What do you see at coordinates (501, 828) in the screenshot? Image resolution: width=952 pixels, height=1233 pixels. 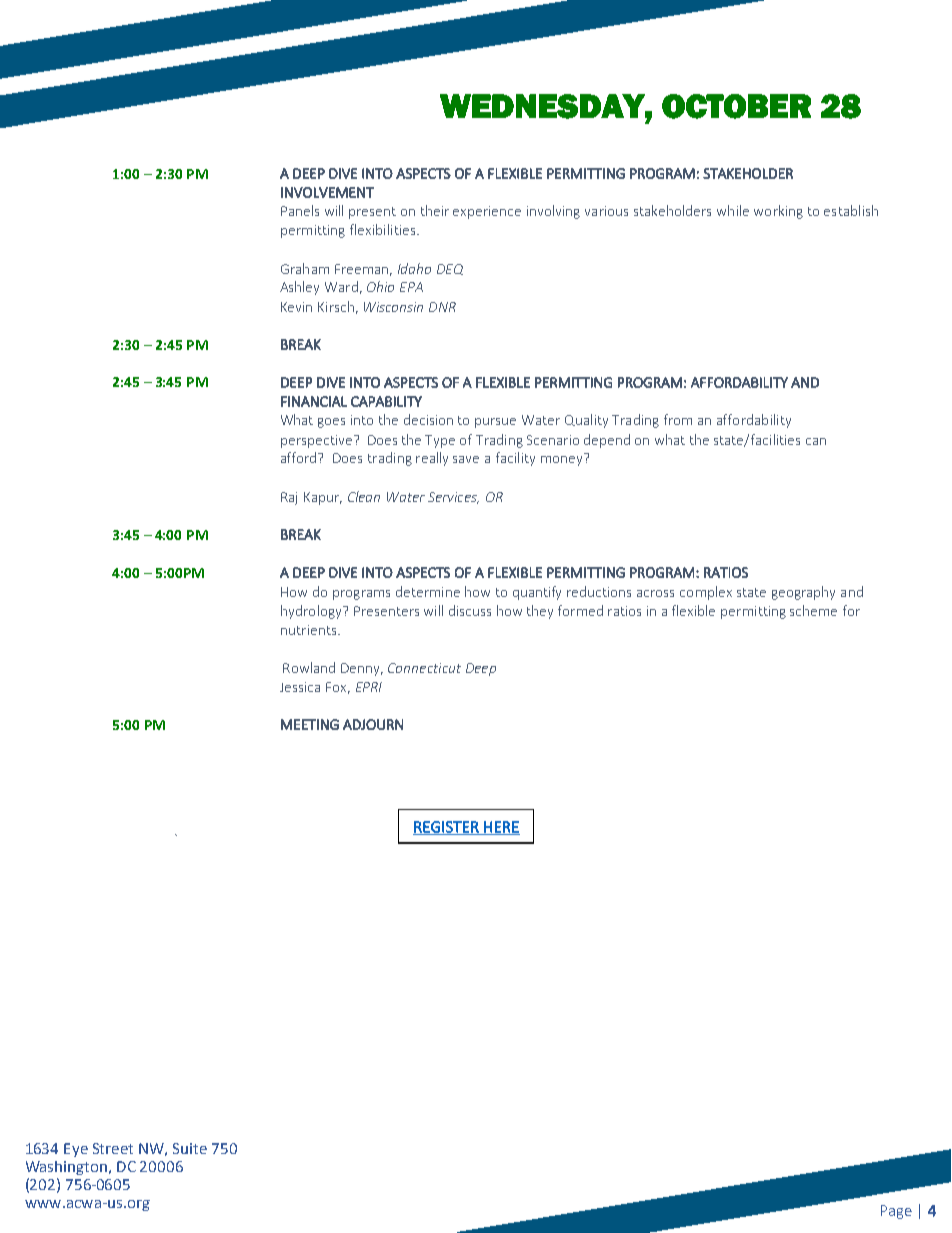 I see `HERE` at bounding box center [501, 828].
